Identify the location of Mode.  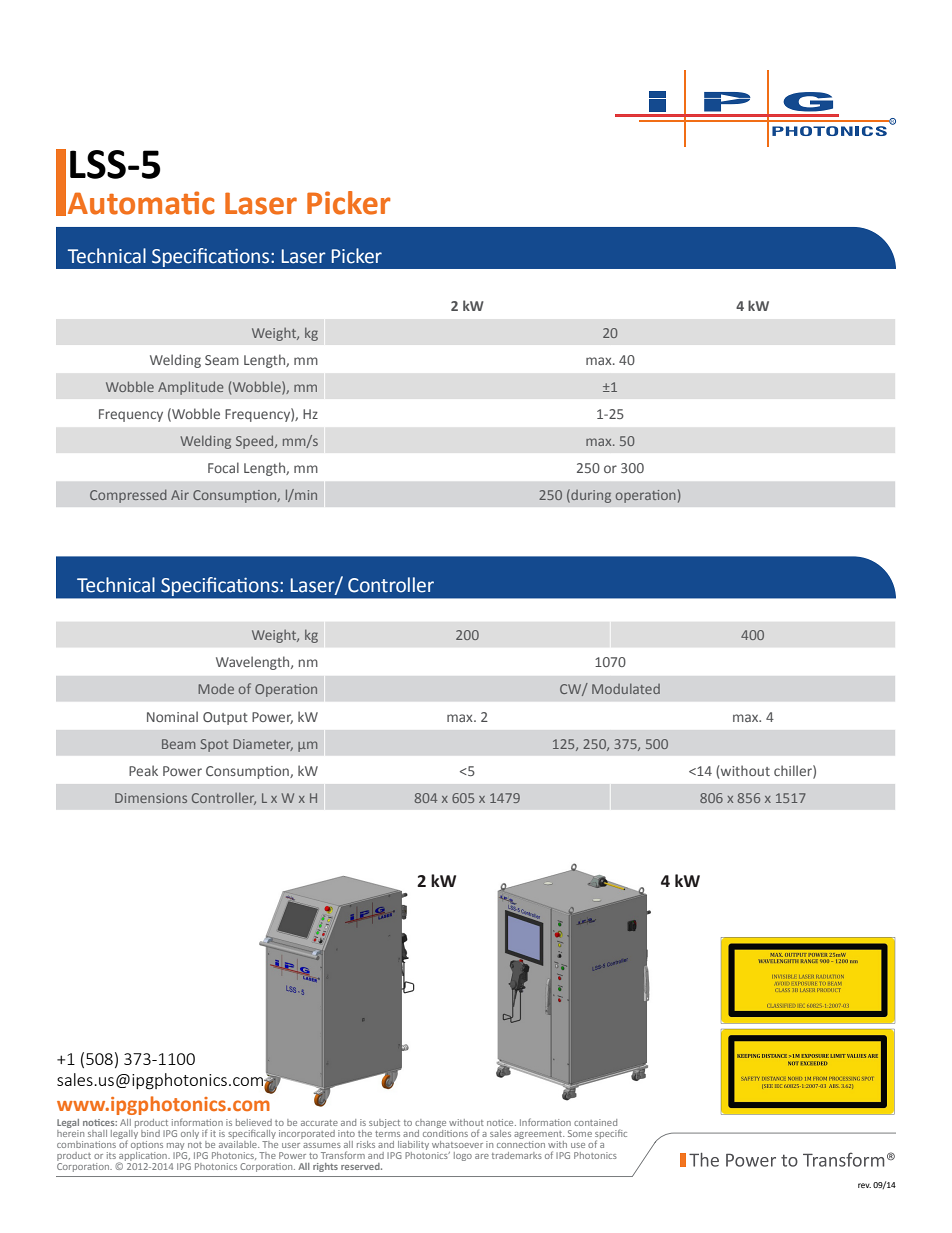
(216, 689).
